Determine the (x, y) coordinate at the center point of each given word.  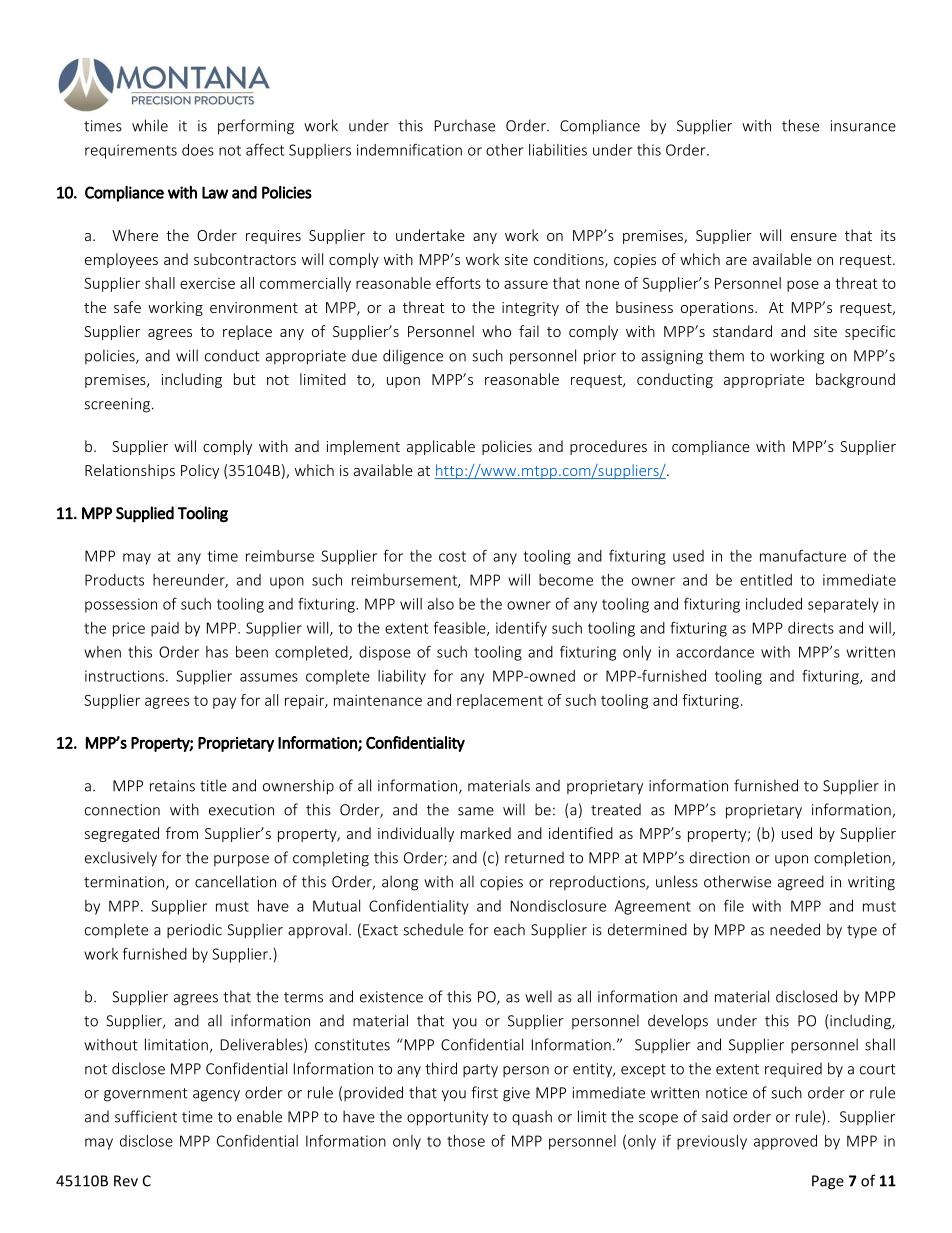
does (198, 150)
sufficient (146, 1116)
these (800, 125)
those (466, 1141)
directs (811, 628)
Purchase (465, 125)
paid (165, 629)
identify (521, 629)
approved (785, 1142)
